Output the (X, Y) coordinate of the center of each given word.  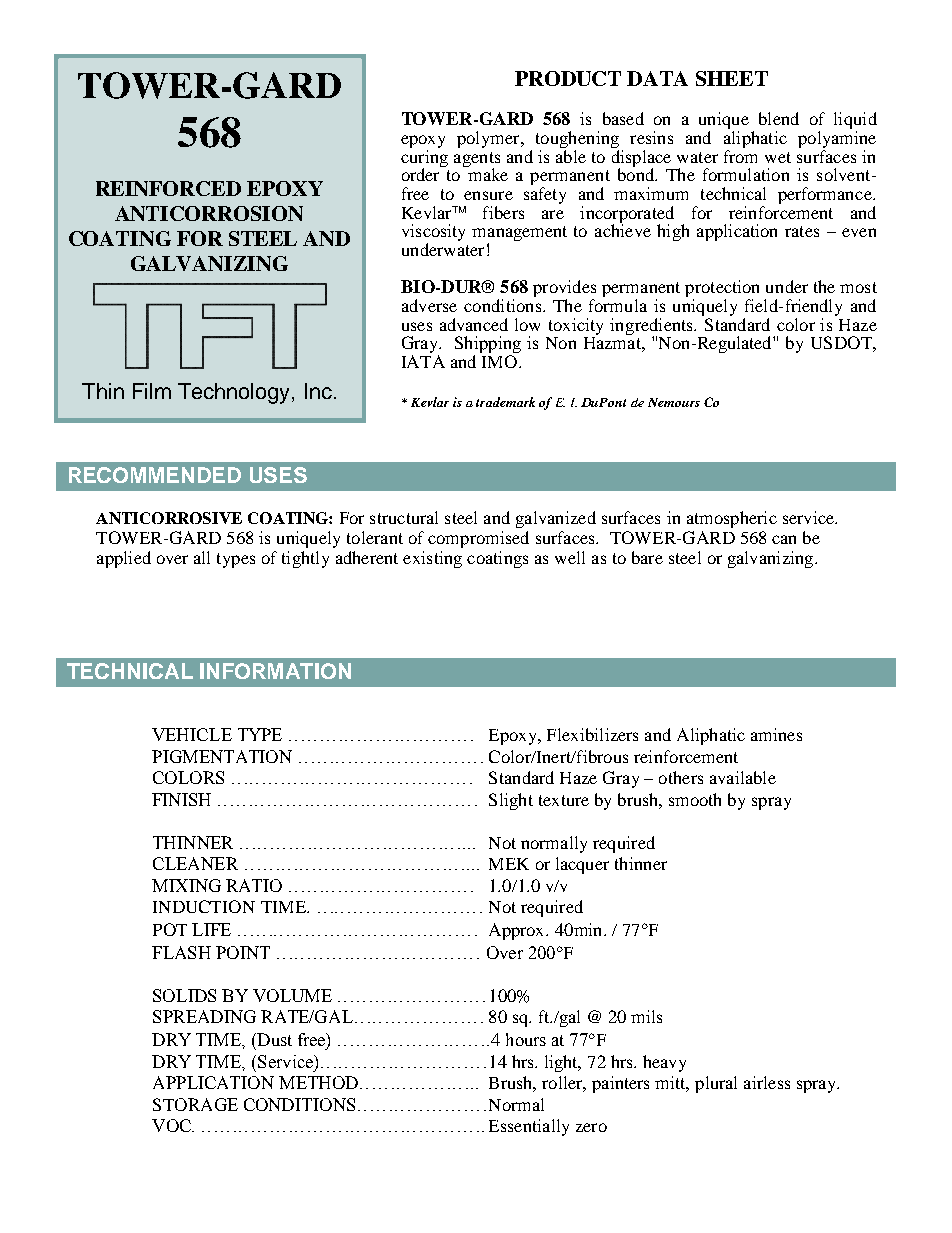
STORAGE (195, 1104)
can (784, 539)
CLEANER (195, 863)
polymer (489, 139)
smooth (695, 799)
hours (526, 1039)
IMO (501, 361)
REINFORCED (168, 188)
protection (722, 290)
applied (124, 559)
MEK (509, 864)
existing (432, 559)
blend (779, 118)
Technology (235, 393)
